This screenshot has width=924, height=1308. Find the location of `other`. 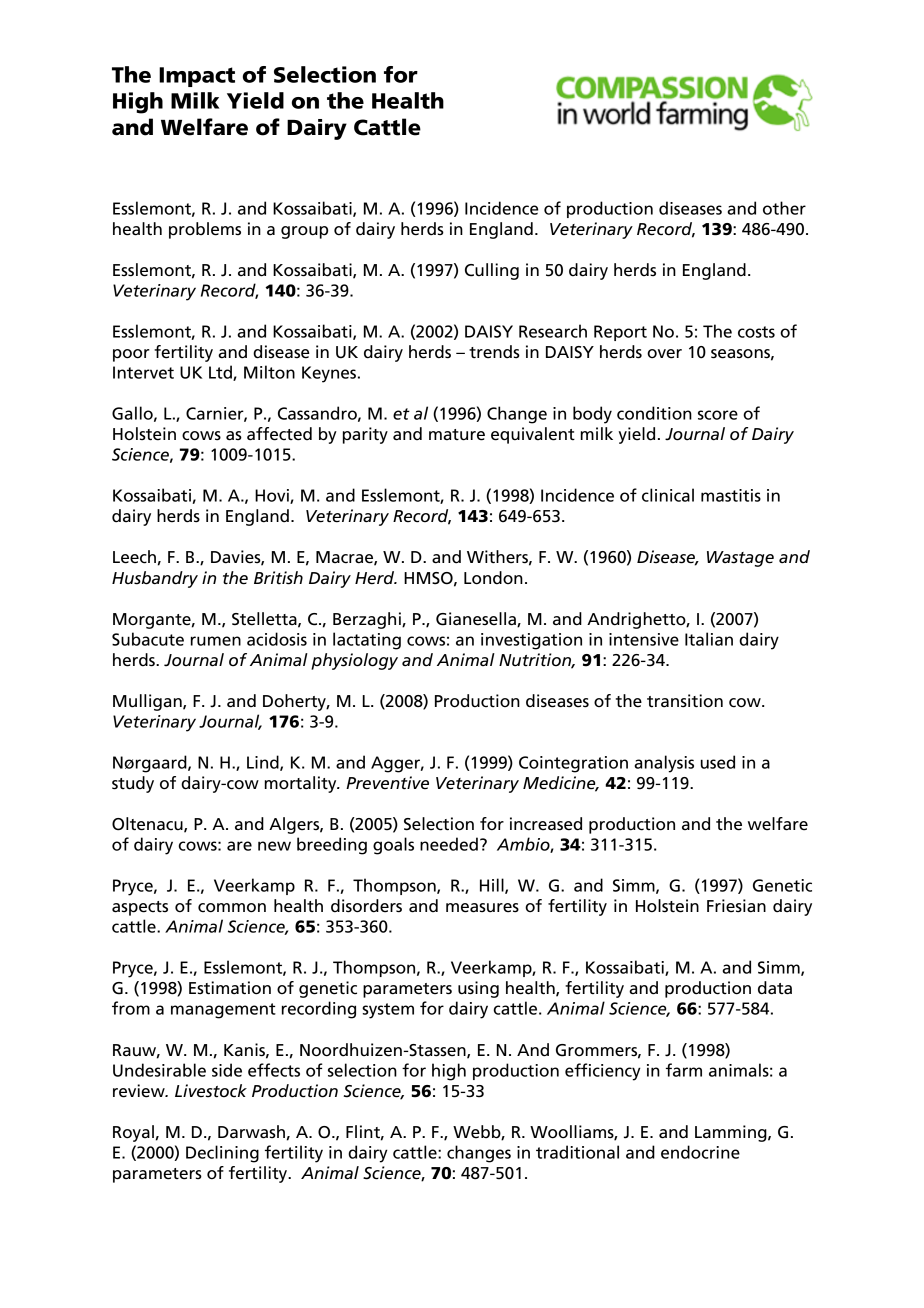

other is located at coordinates (784, 208).
